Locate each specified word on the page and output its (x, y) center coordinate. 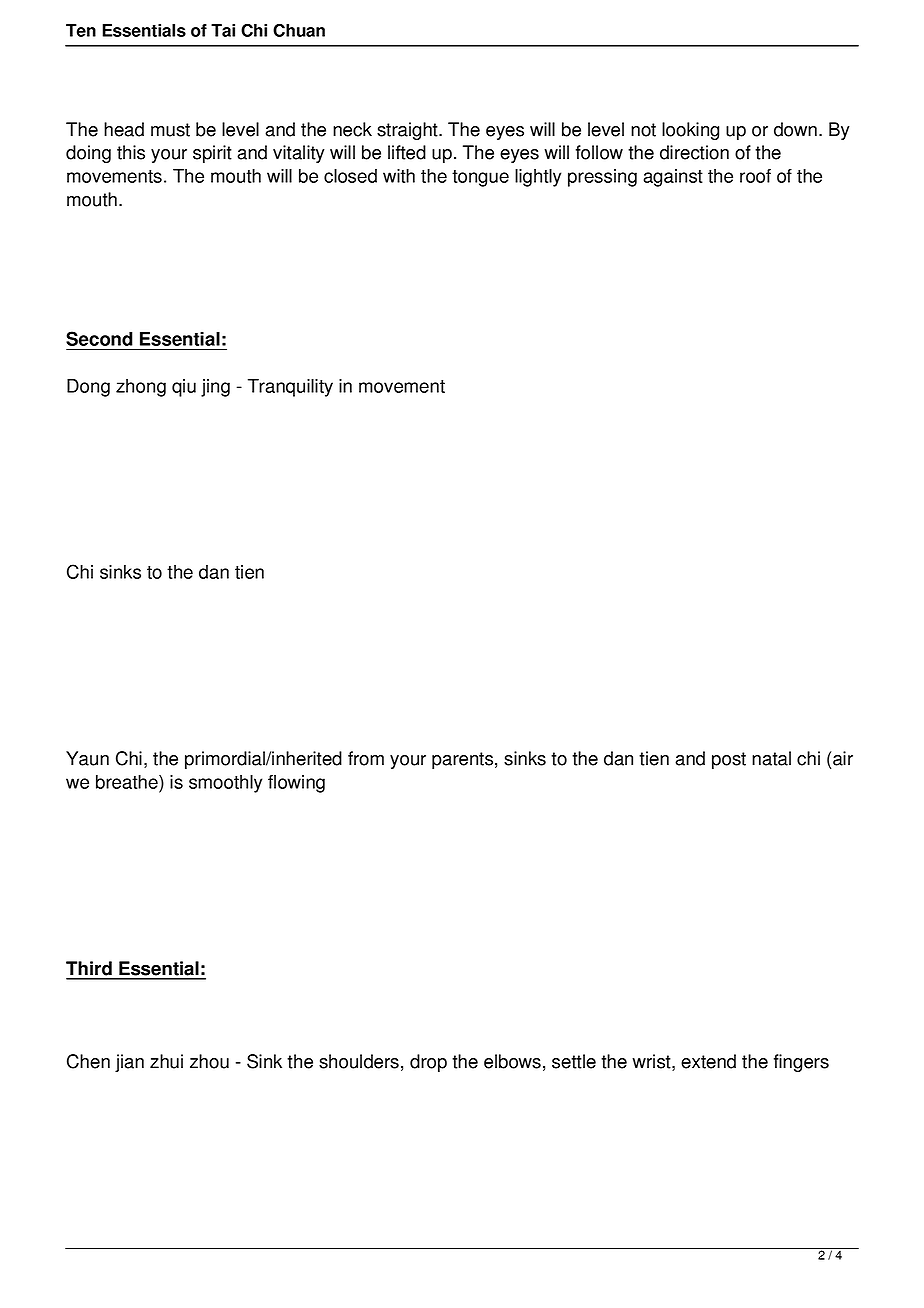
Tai (223, 30)
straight (408, 131)
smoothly (225, 784)
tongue (480, 178)
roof (755, 176)
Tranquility (290, 388)
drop (428, 1063)
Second (99, 338)
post (729, 760)
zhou (209, 1061)
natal (771, 758)
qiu (184, 388)
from (366, 758)
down (795, 129)
